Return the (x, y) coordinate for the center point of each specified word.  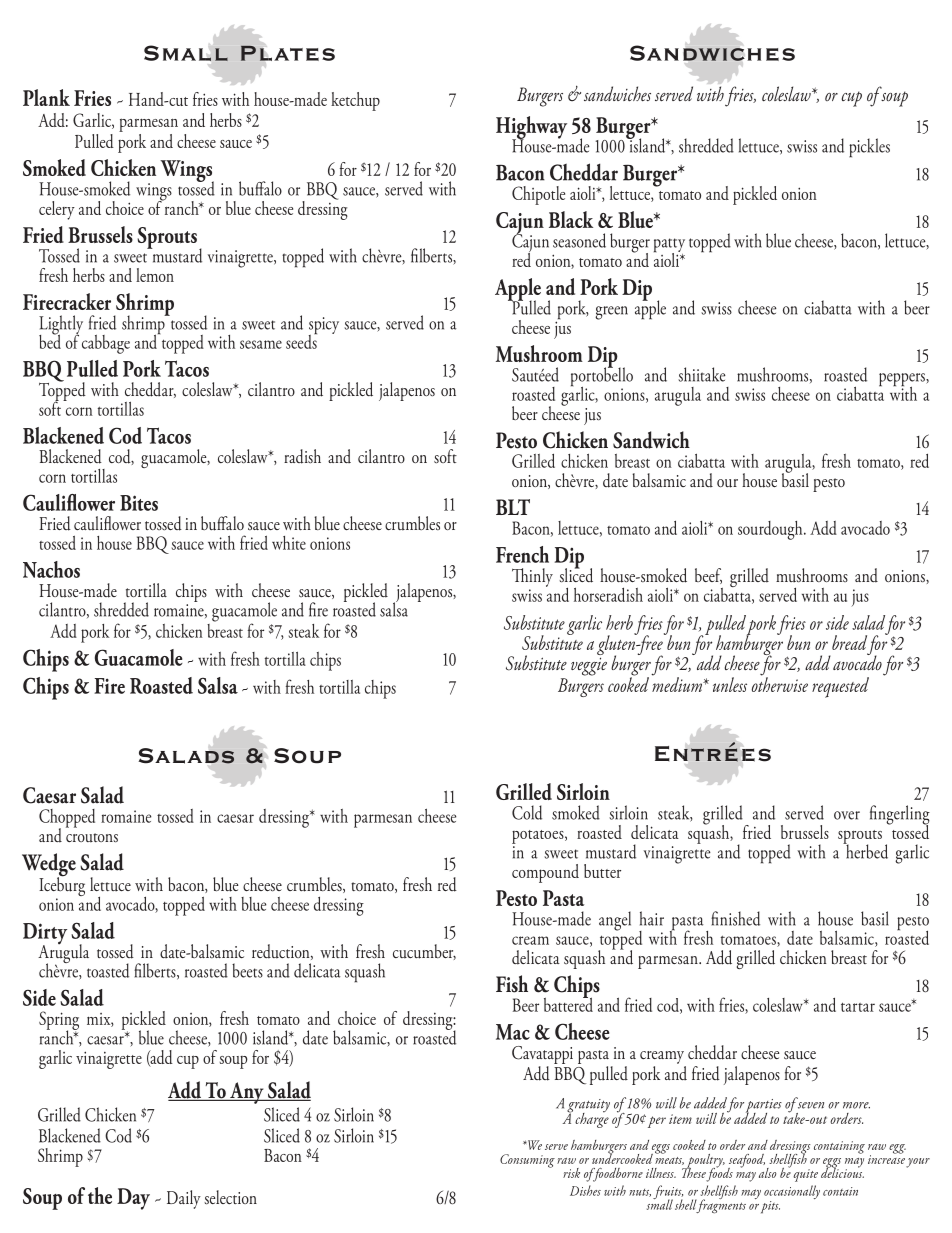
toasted (108, 970)
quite (805, 1175)
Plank (46, 97)
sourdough (771, 530)
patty (669, 246)
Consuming (527, 1161)
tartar (858, 1007)
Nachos (51, 569)
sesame (261, 344)
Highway (531, 129)
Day (133, 1199)
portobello (602, 377)
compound (545, 873)
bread (849, 642)
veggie (589, 666)
